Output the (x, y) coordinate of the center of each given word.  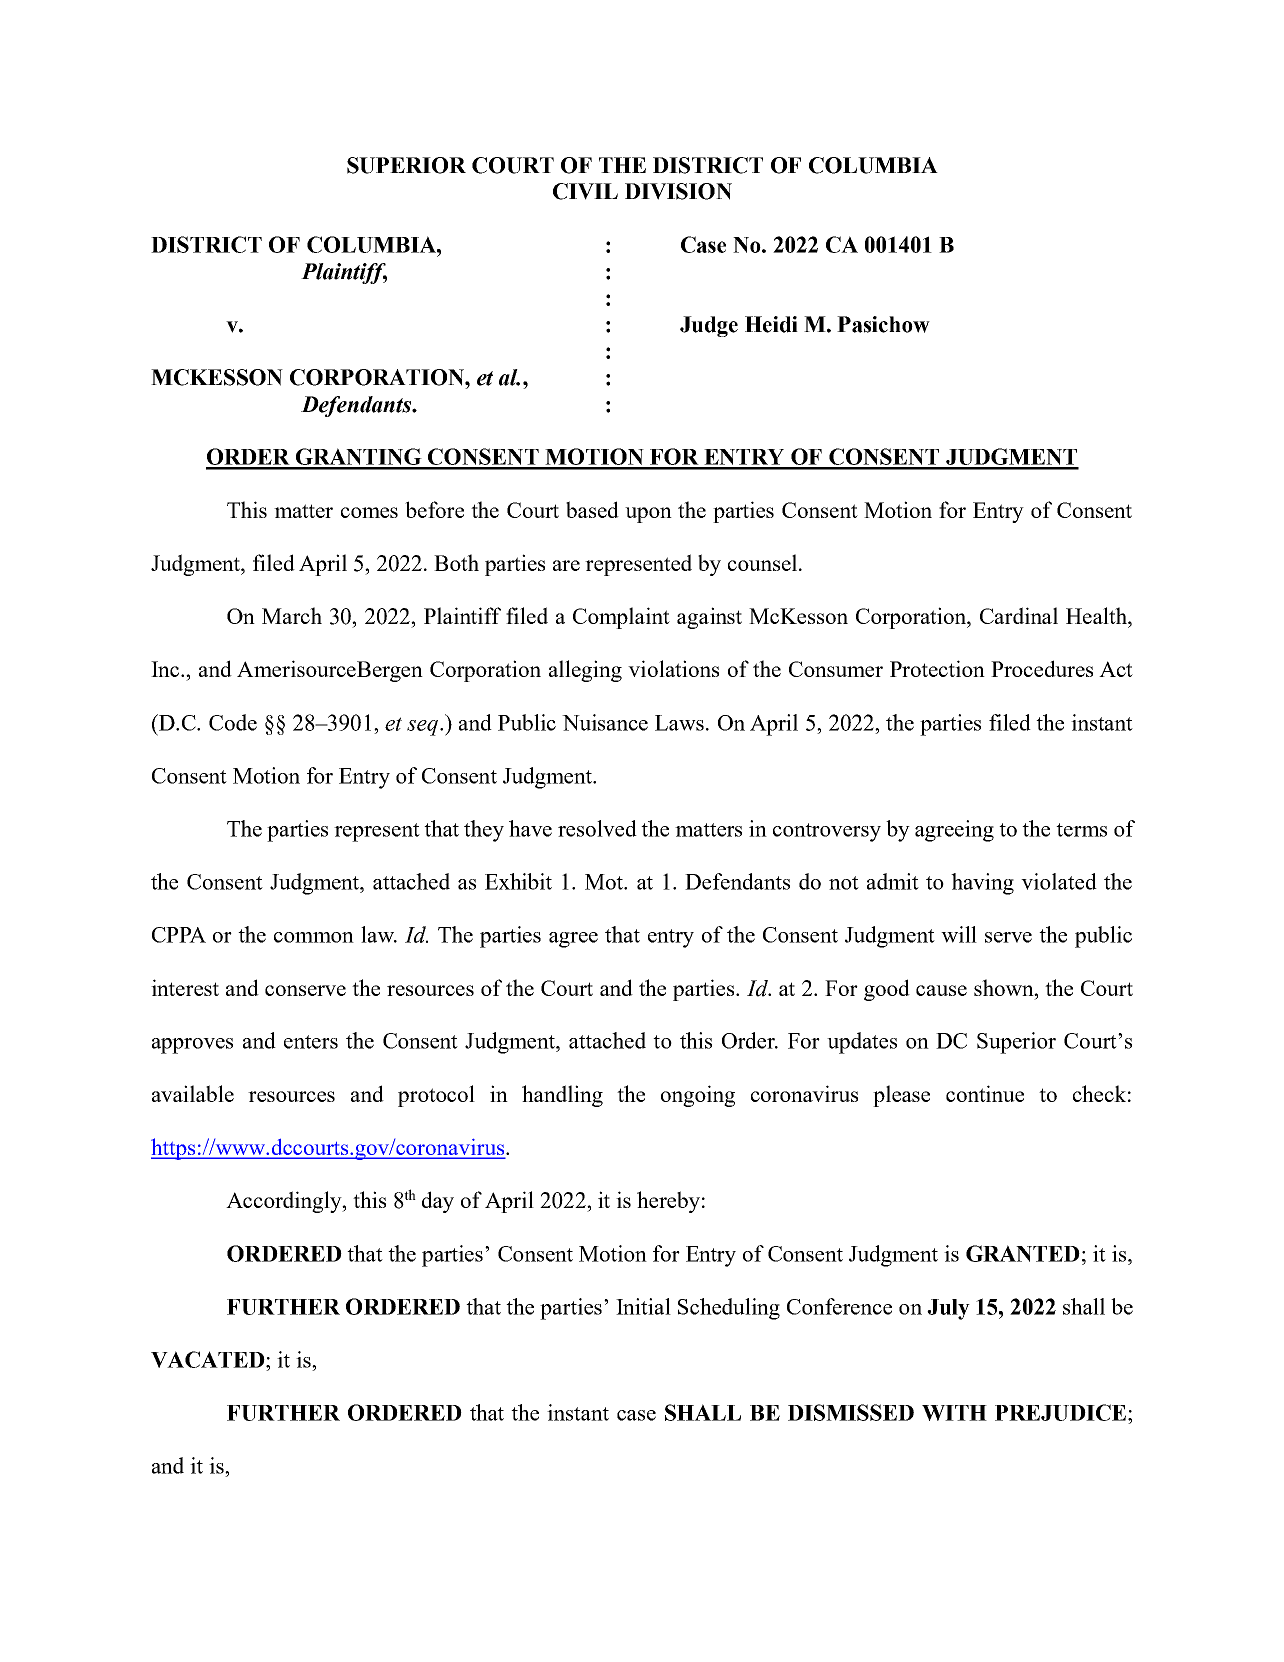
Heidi (771, 324)
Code (233, 722)
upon (648, 515)
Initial (643, 1306)
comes (369, 512)
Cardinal (1019, 615)
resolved (597, 828)
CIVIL (585, 191)
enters (311, 1042)
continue (985, 1093)
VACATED (208, 1359)
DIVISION (678, 191)
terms (1081, 830)
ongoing (698, 1096)
